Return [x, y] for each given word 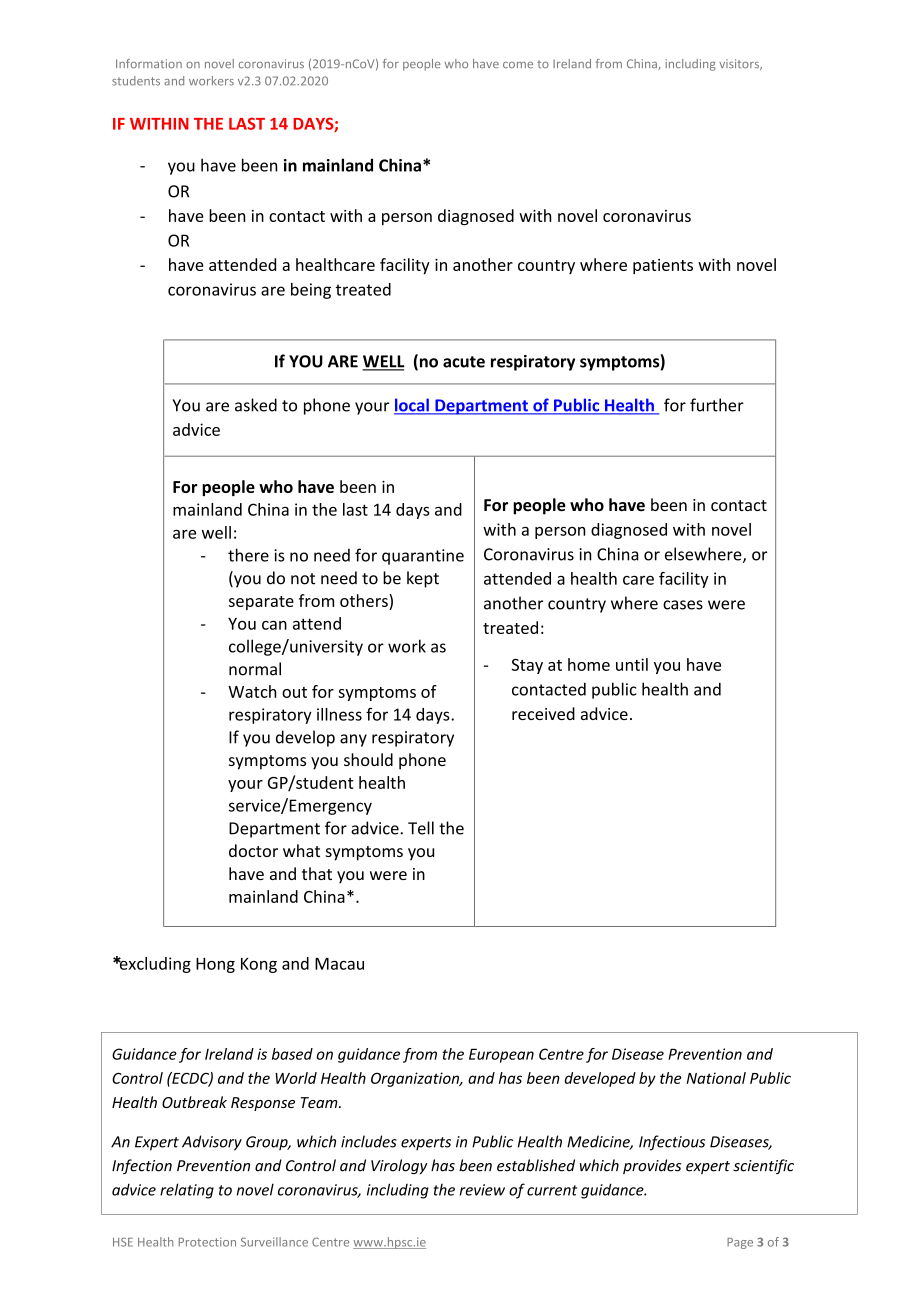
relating [187, 1191]
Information [149, 63]
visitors [740, 64]
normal [255, 669]
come [518, 65]
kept [423, 579]
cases [683, 605]
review [482, 1190]
